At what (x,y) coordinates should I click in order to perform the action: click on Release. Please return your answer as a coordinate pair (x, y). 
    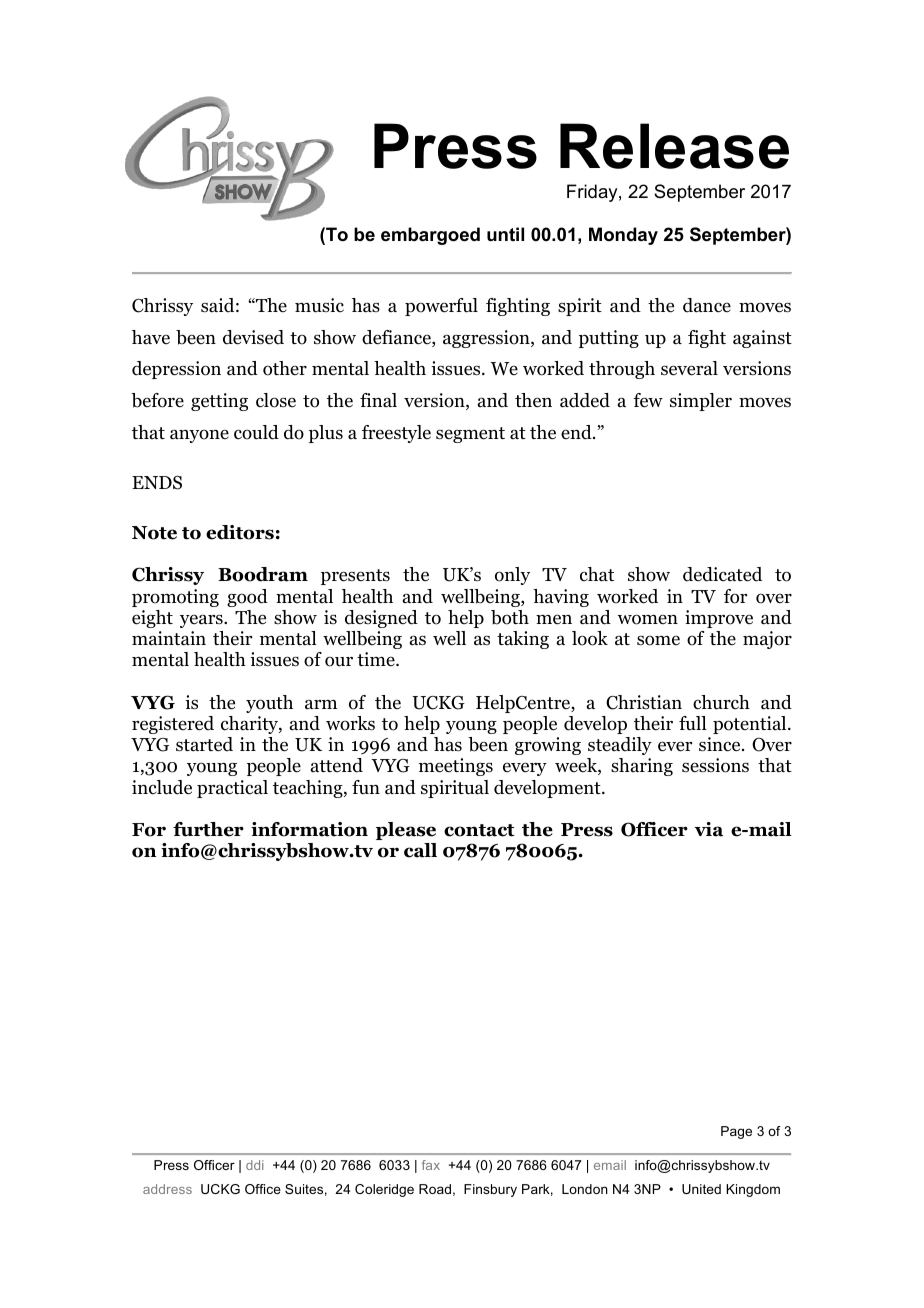
    Looking at the image, I should click on (674, 146).
